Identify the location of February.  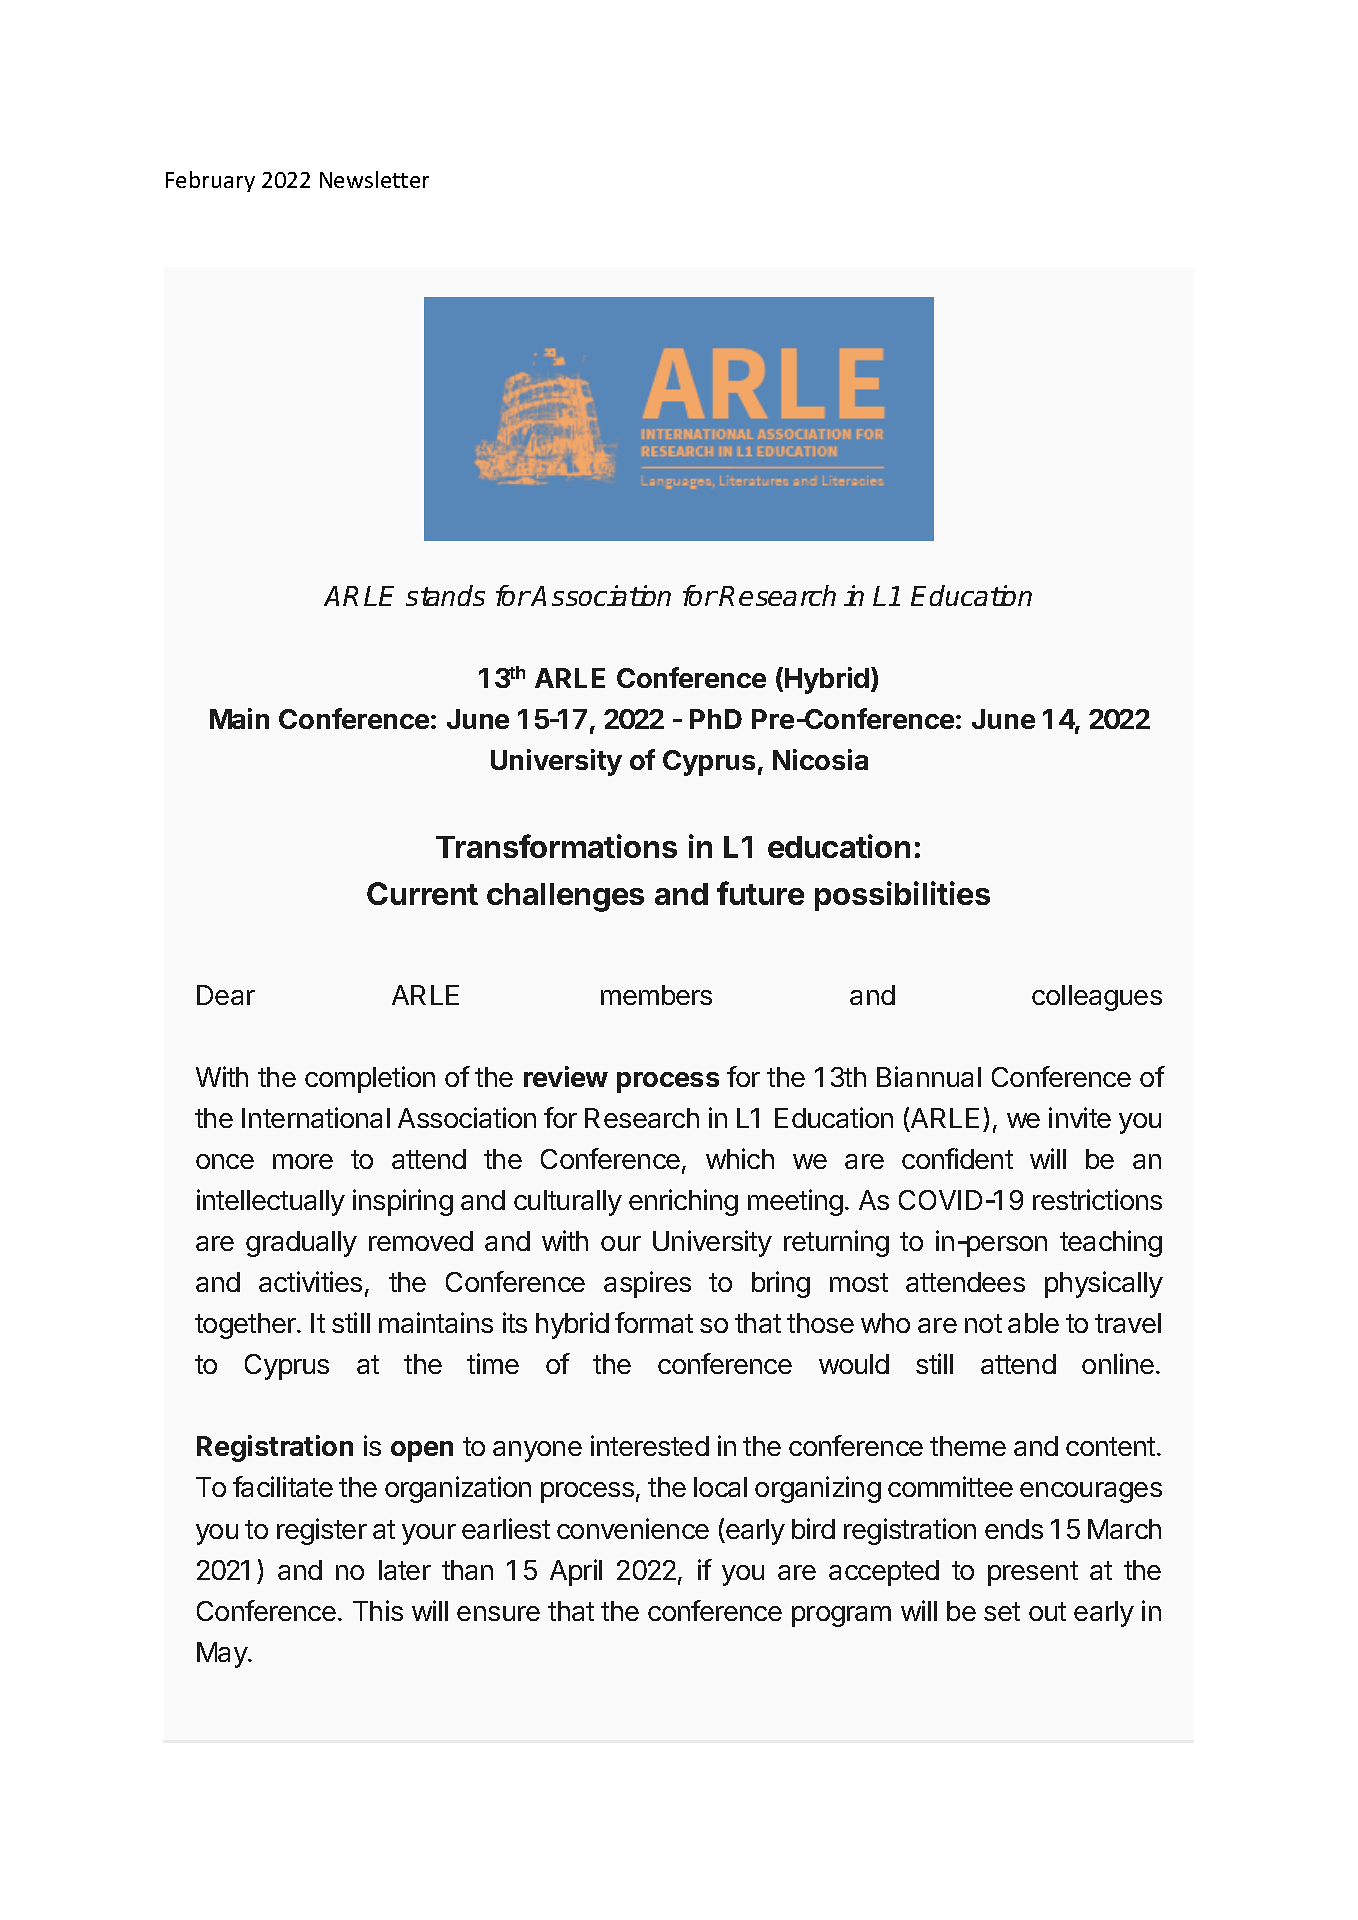
(210, 181).
